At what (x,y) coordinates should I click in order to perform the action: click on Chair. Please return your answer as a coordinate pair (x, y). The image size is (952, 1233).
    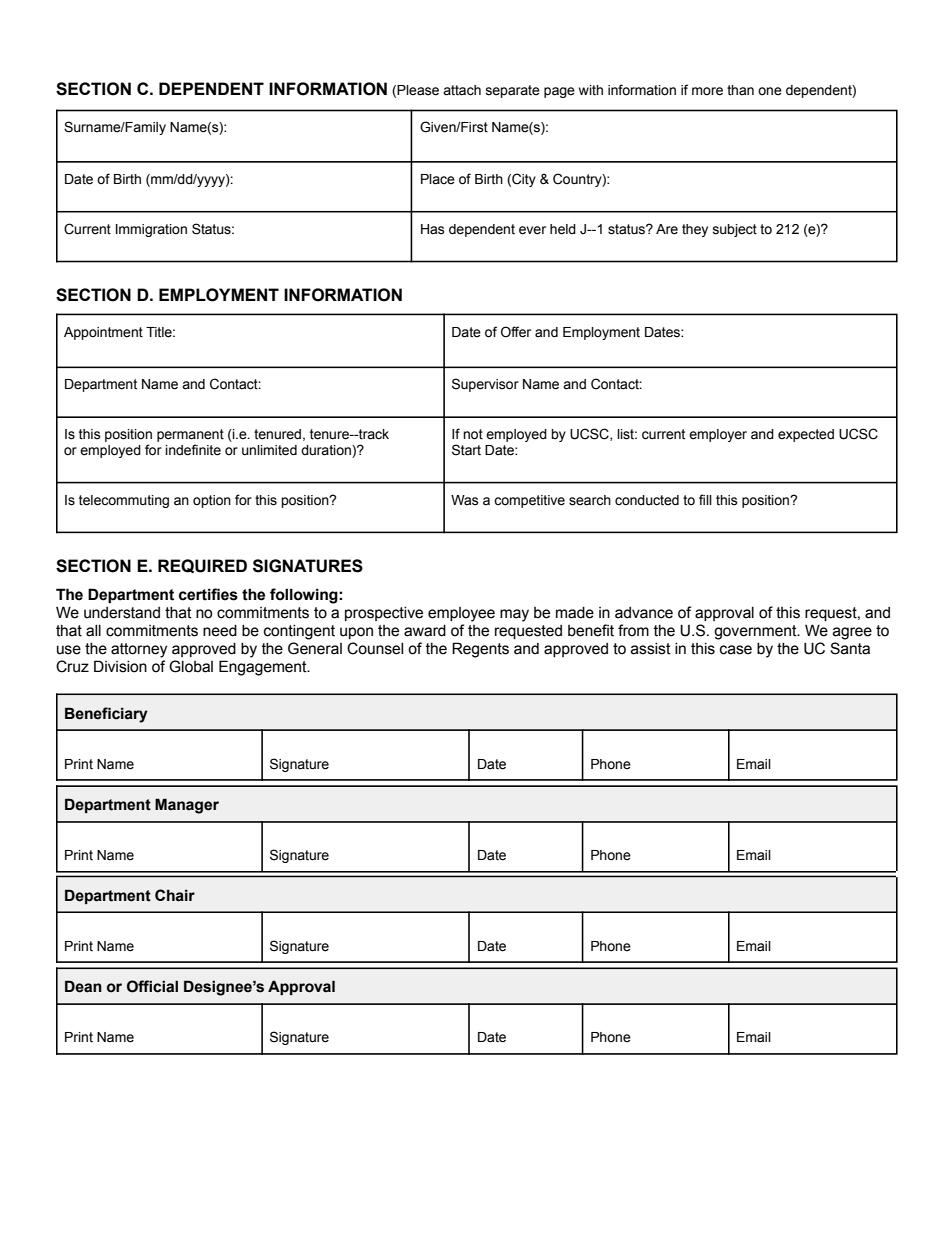
    Looking at the image, I should click on (175, 895).
